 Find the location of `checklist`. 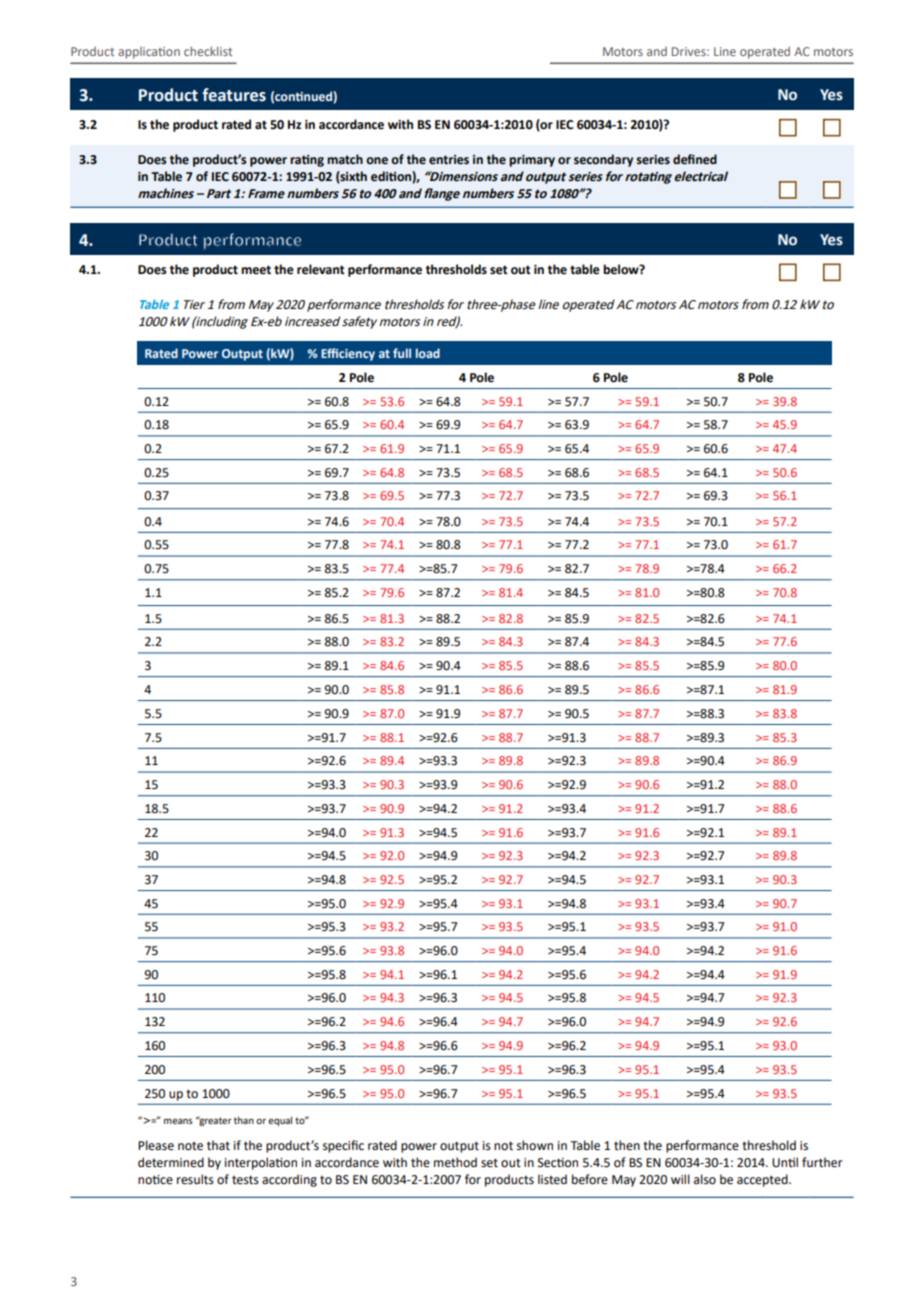

checklist is located at coordinates (208, 51).
